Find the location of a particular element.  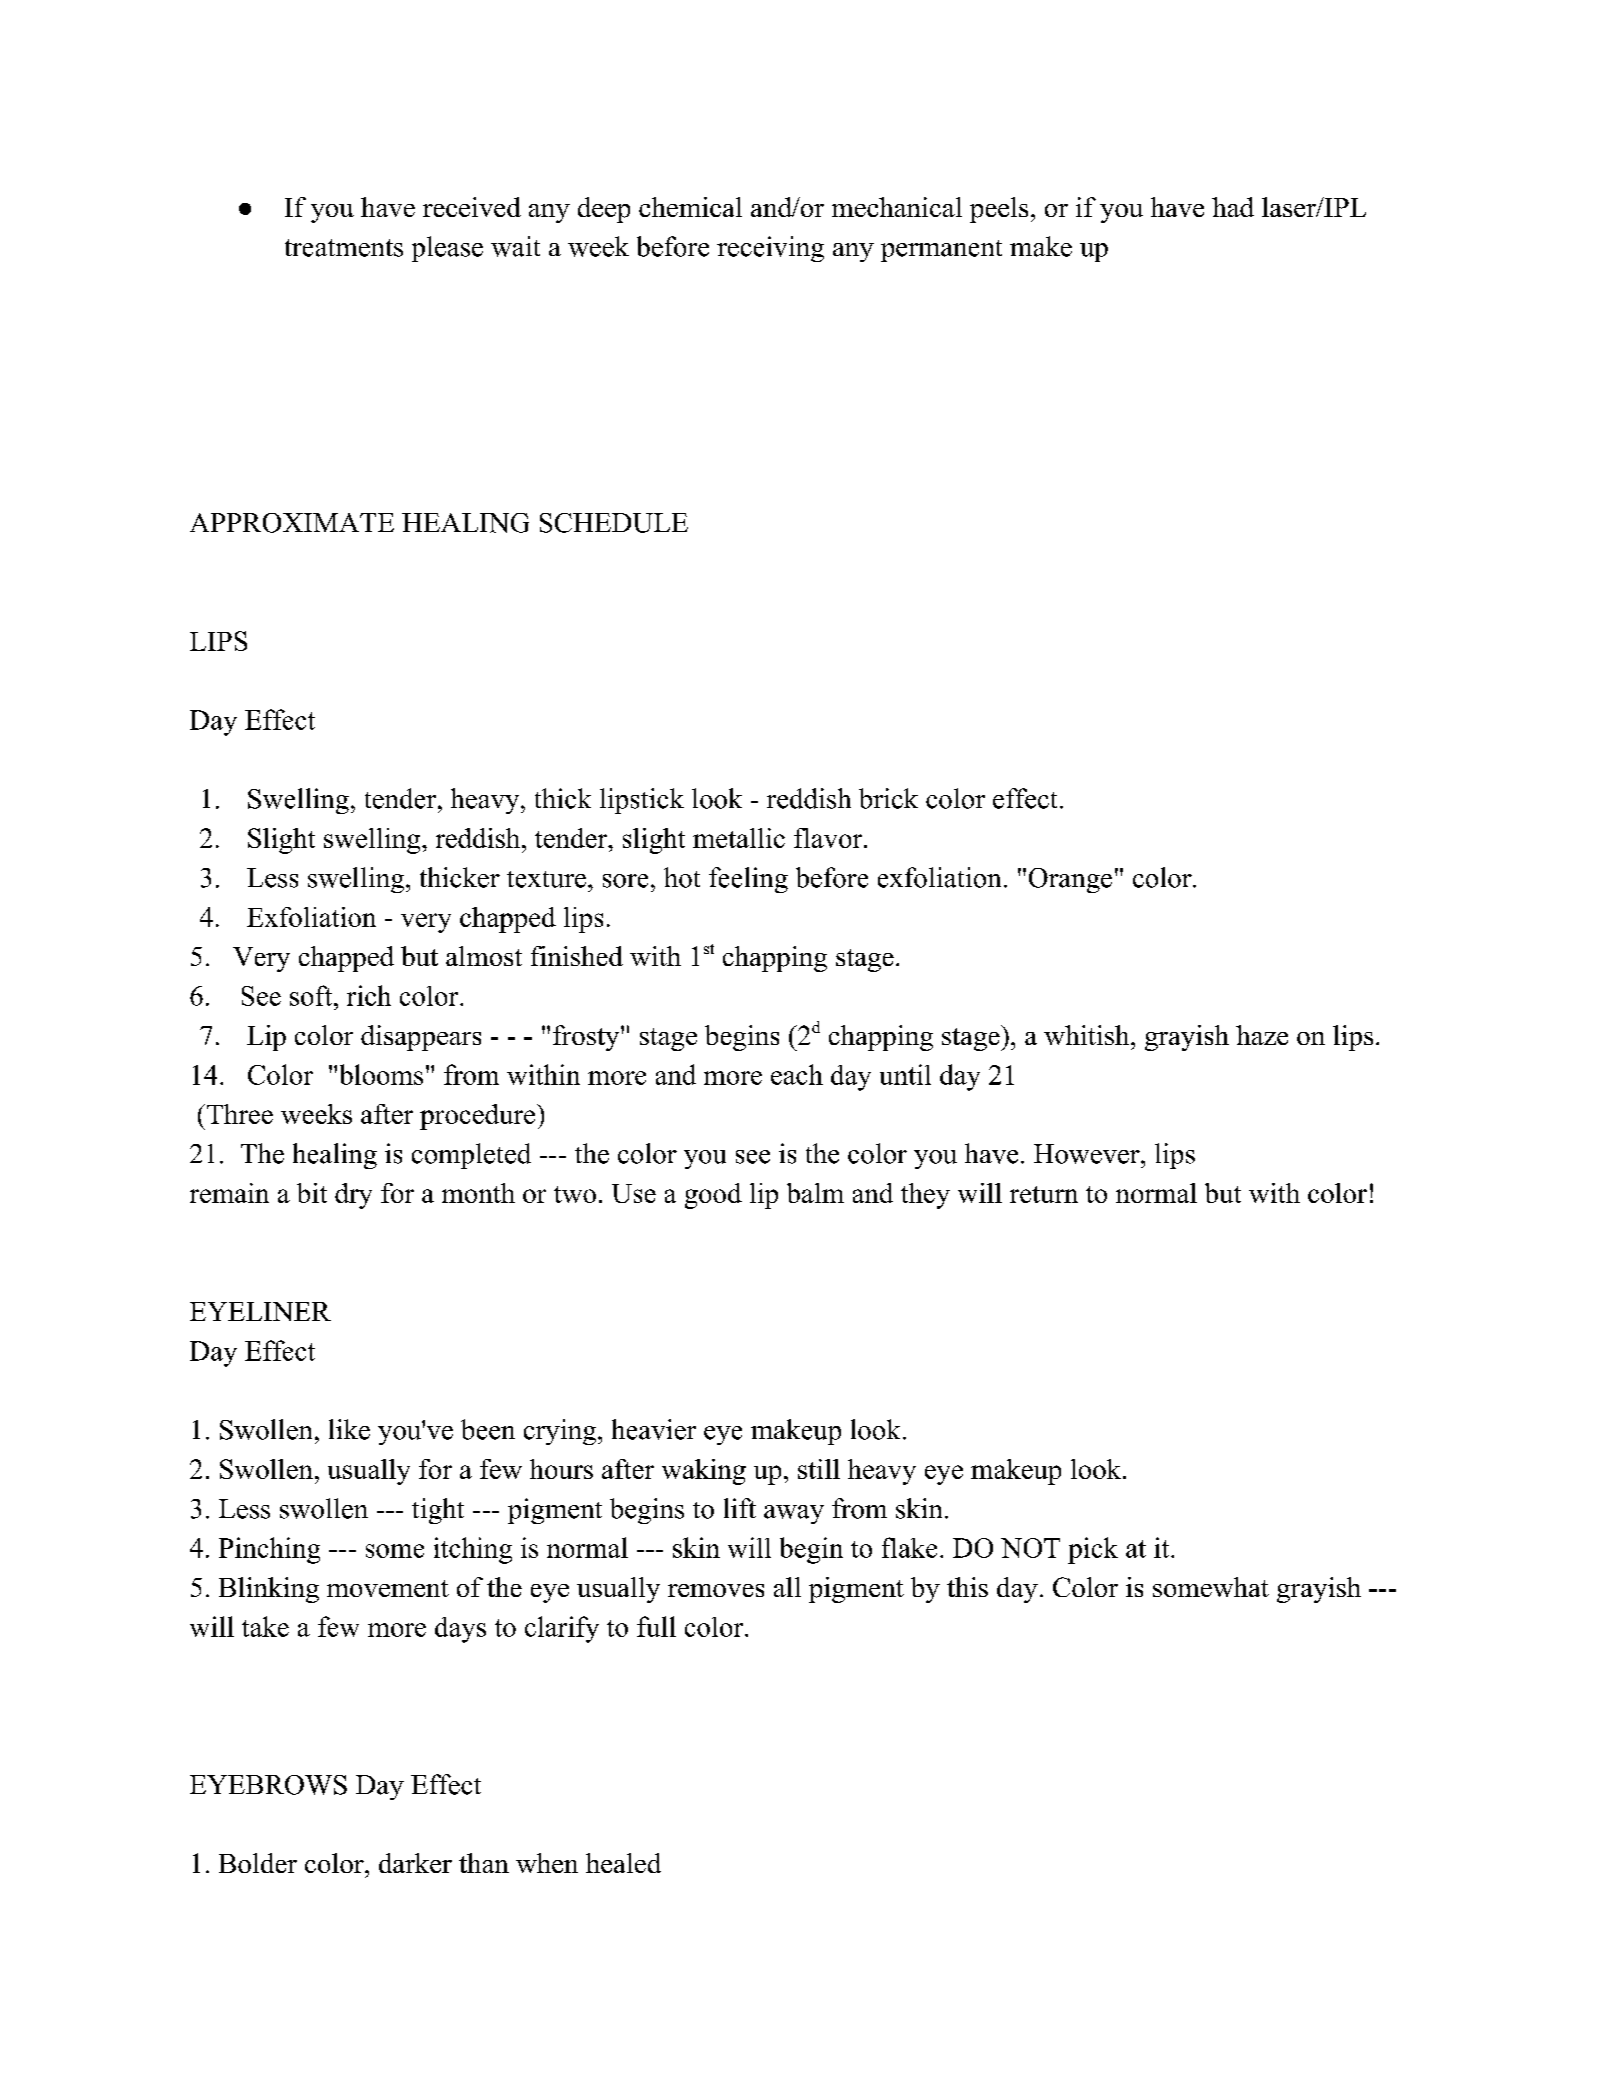

metallic is located at coordinates (739, 838).
